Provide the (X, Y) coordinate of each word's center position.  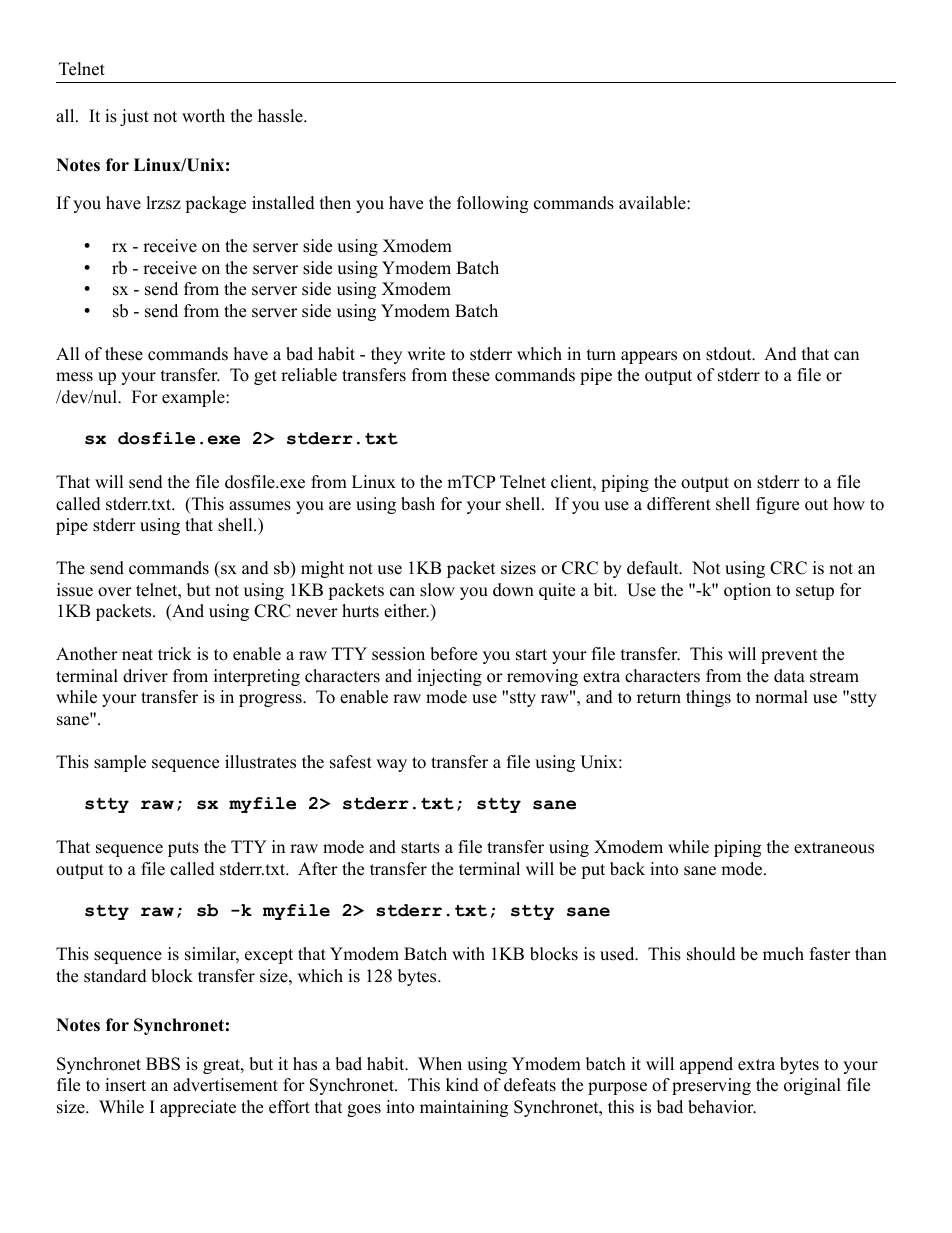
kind (462, 1085)
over (115, 592)
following (492, 204)
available (653, 203)
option (747, 591)
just (134, 117)
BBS (163, 1064)
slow (437, 590)
